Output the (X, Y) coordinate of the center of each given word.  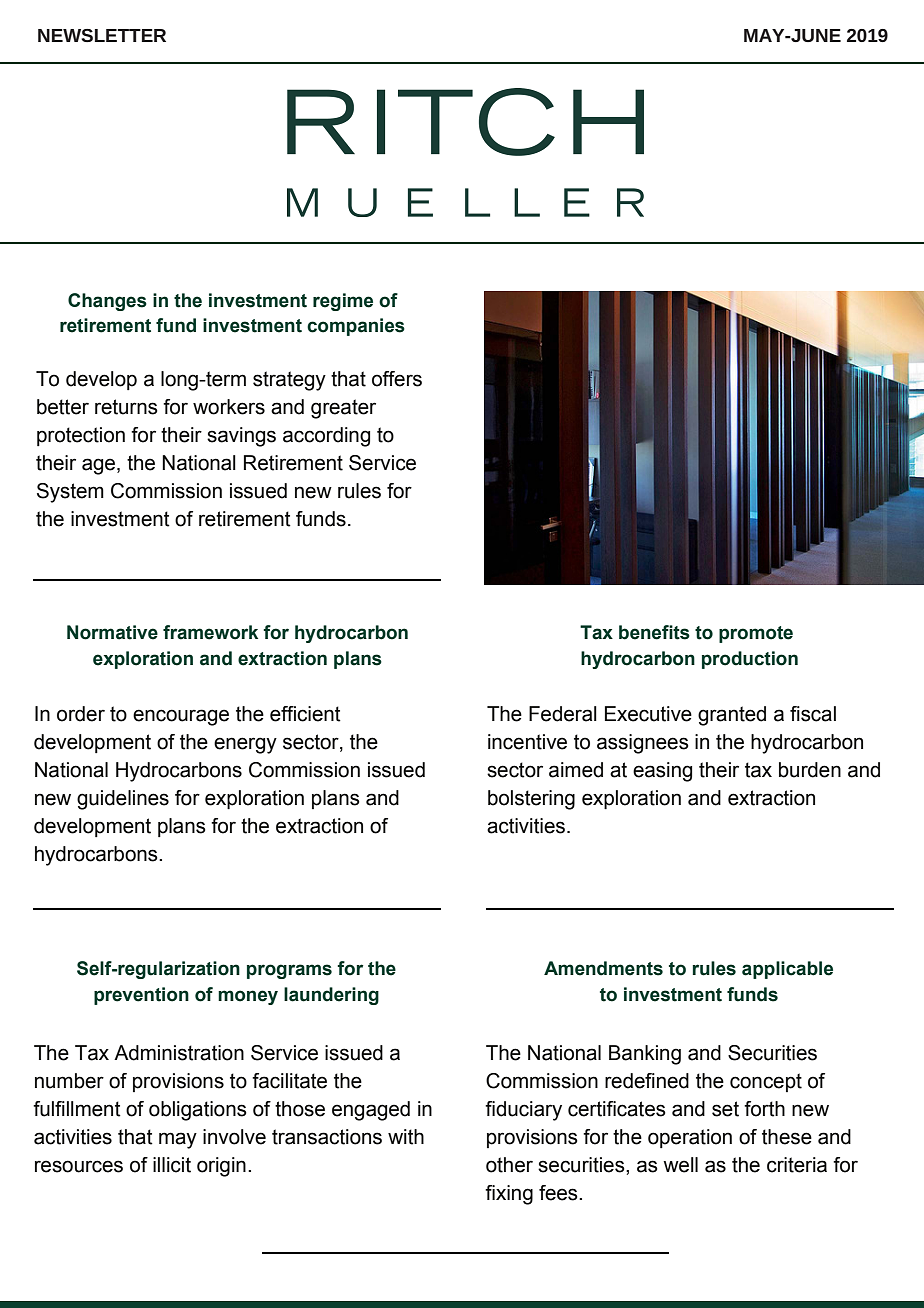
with (406, 1137)
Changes (107, 302)
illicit (172, 1165)
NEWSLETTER (102, 35)
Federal (563, 714)
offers (397, 379)
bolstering (531, 800)
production (750, 660)
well (680, 1165)
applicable (787, 970)
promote (756, 634)
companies (356, 327)
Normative (112, 632)
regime (343, 302)
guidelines (123, 800)
